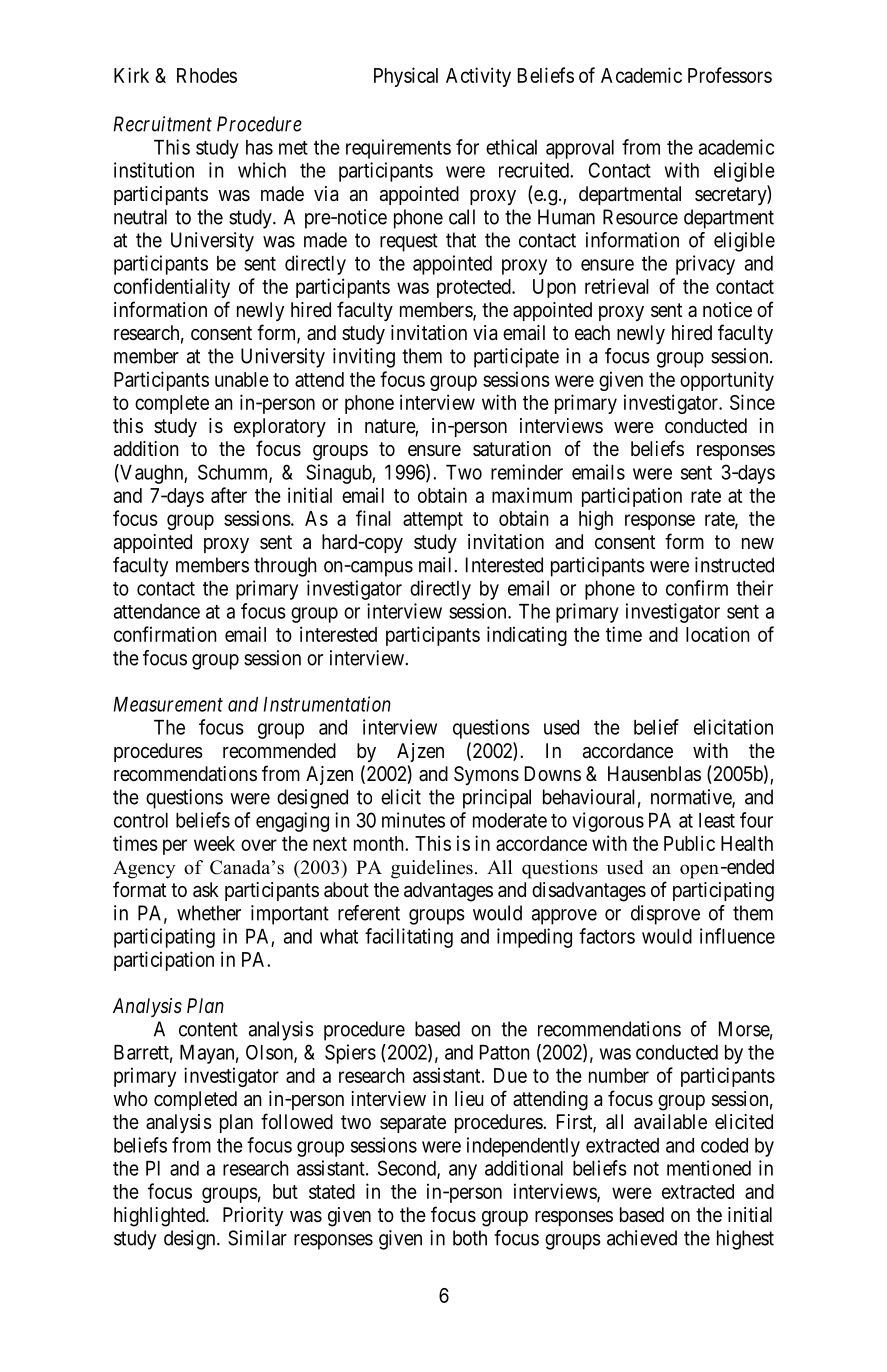 This page has height=1372, width=887. I want to click on Activity, so click(478, 77).
